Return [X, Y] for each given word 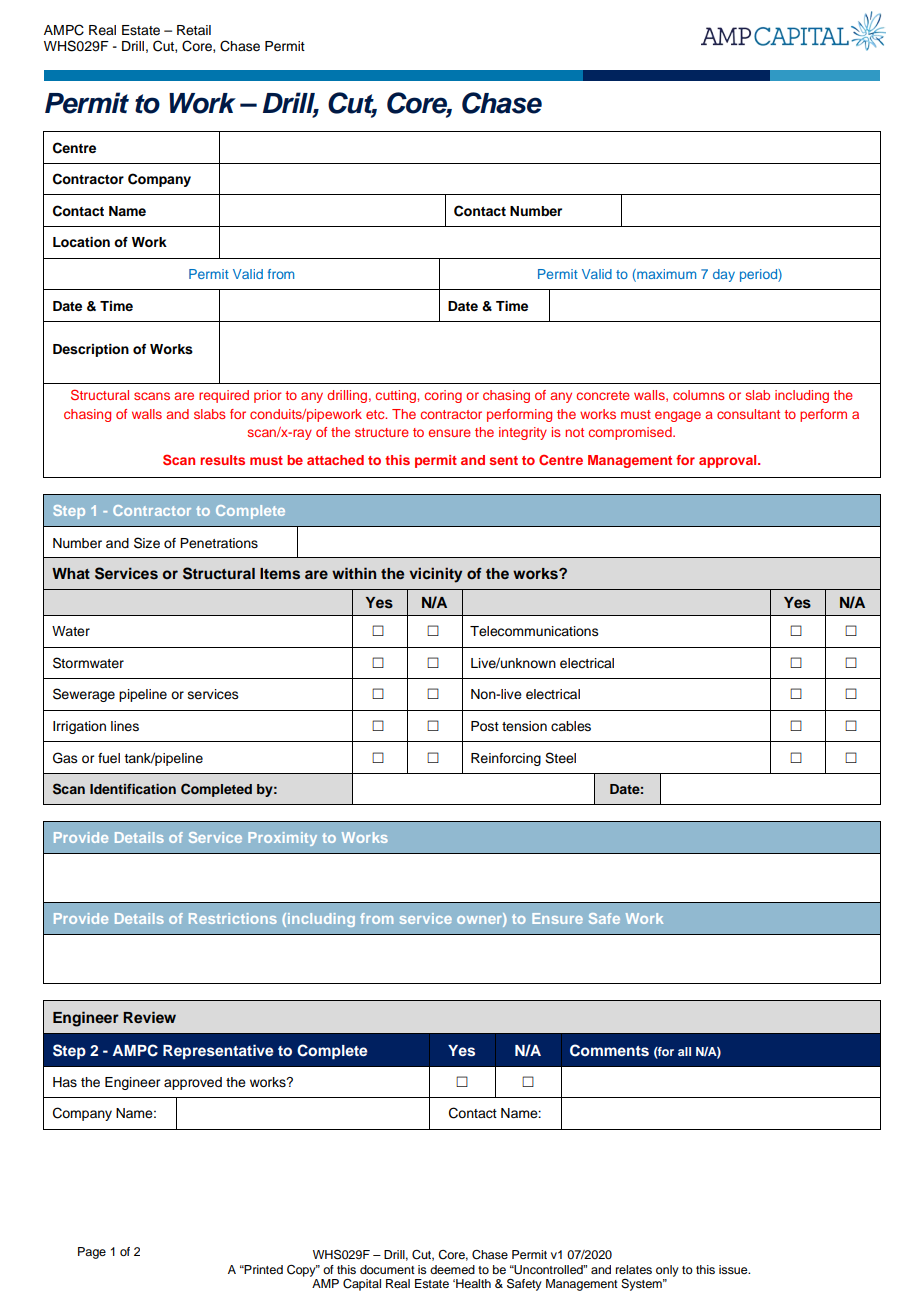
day [724, 275]
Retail [194, 30]
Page [92, 1253]
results [222, 460]
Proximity [282, 839]
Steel [560, 758]
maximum [665, 275]
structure [382, 432]
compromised [631, 433]
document [387, 1269]
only [667, 1271]
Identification [133, 789]
